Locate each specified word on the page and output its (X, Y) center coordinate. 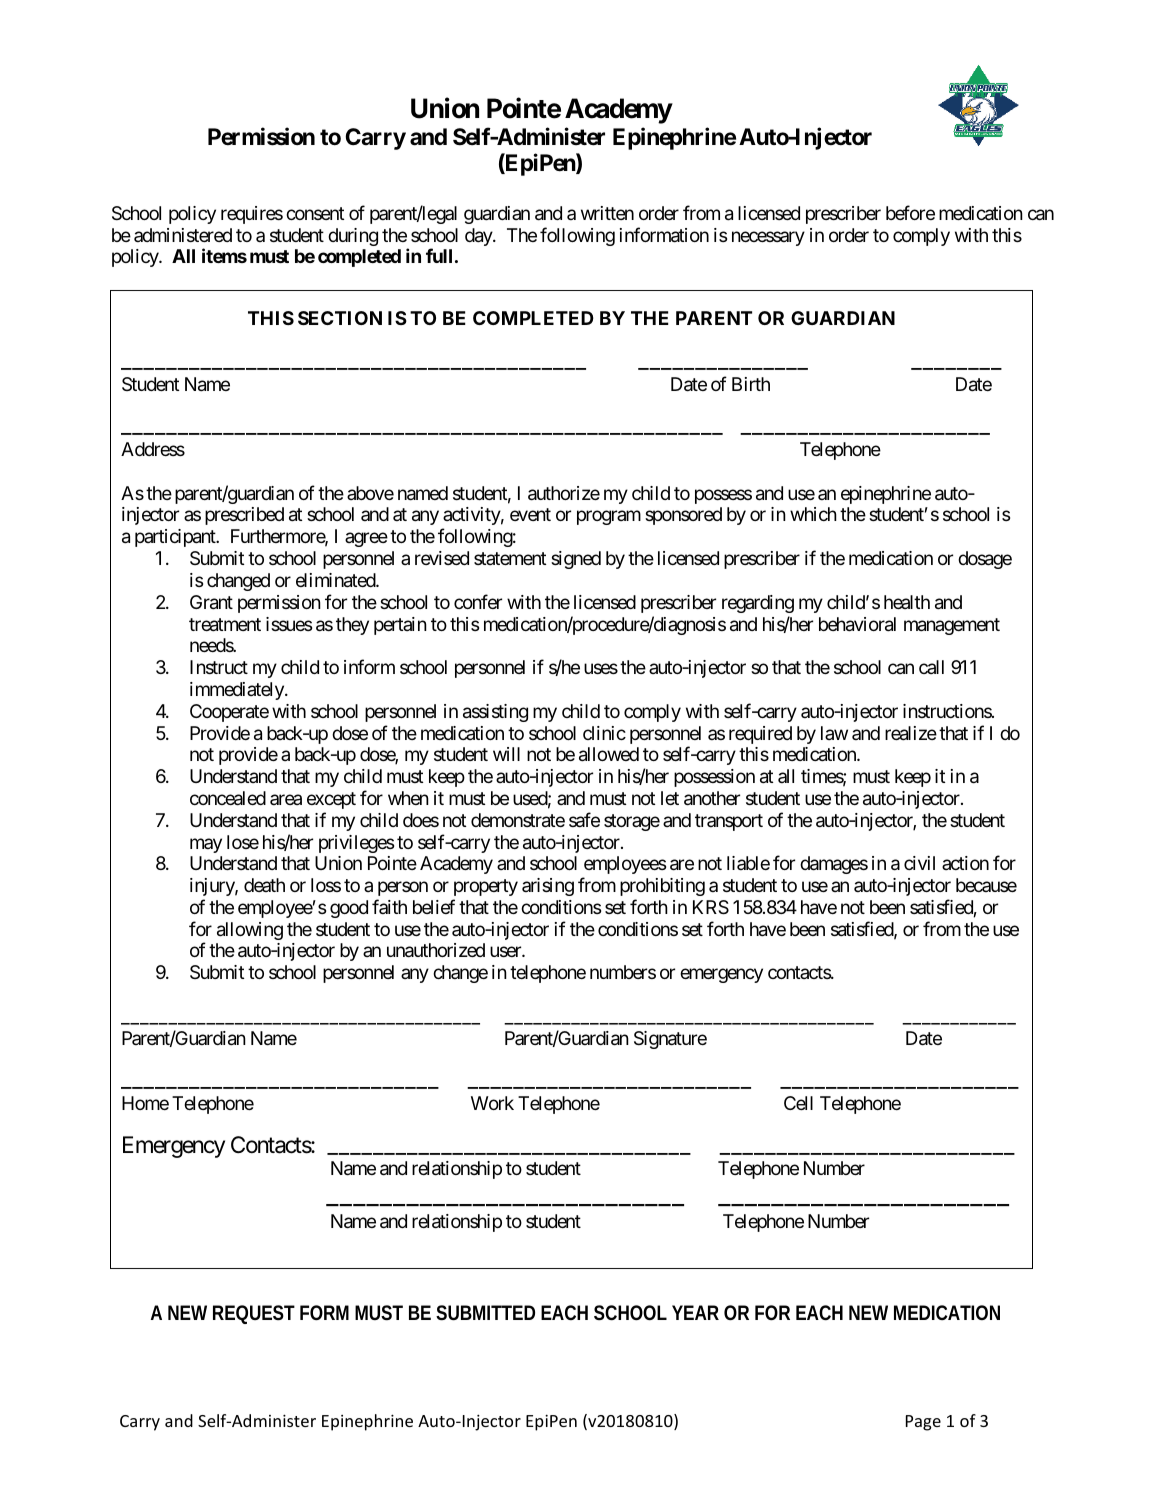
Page (923, 1423)
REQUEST (254, 1314)
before (910, 212)
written (607, 213)
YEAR (695, 1312)
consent (315, 213)
